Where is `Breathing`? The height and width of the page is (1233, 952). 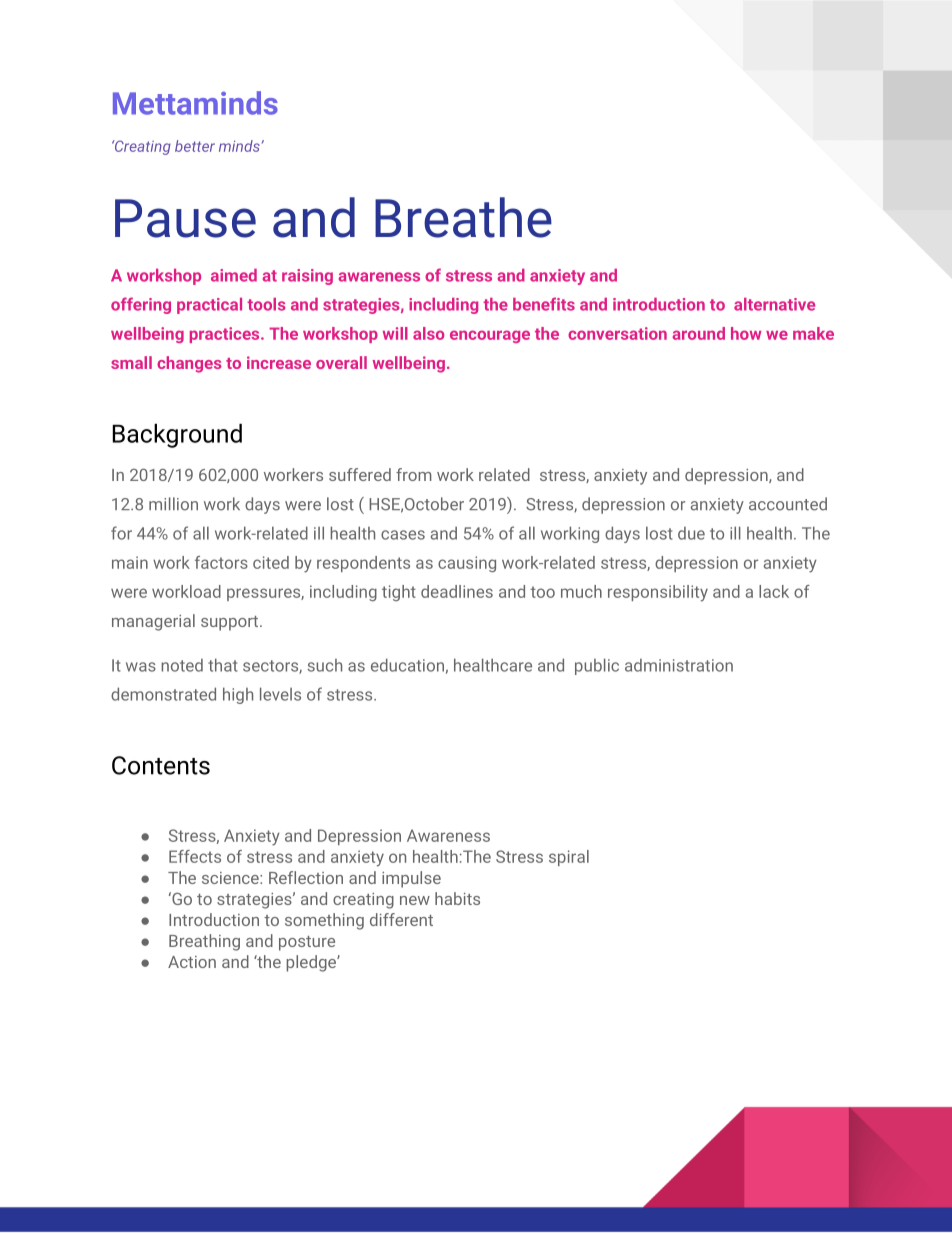
Breathing is located at coordinates (204, 942).
